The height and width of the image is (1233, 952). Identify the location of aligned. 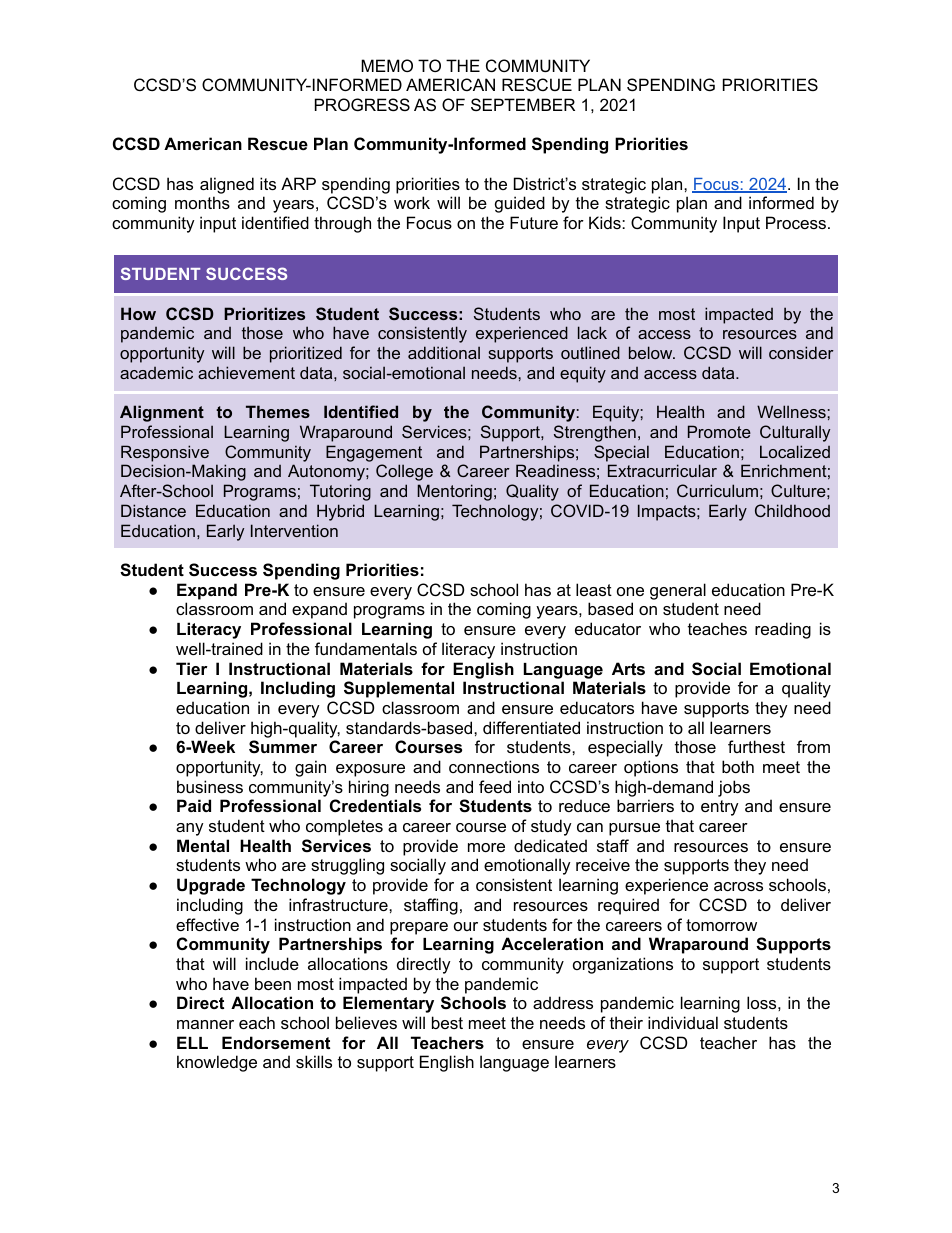
(227, 185).
